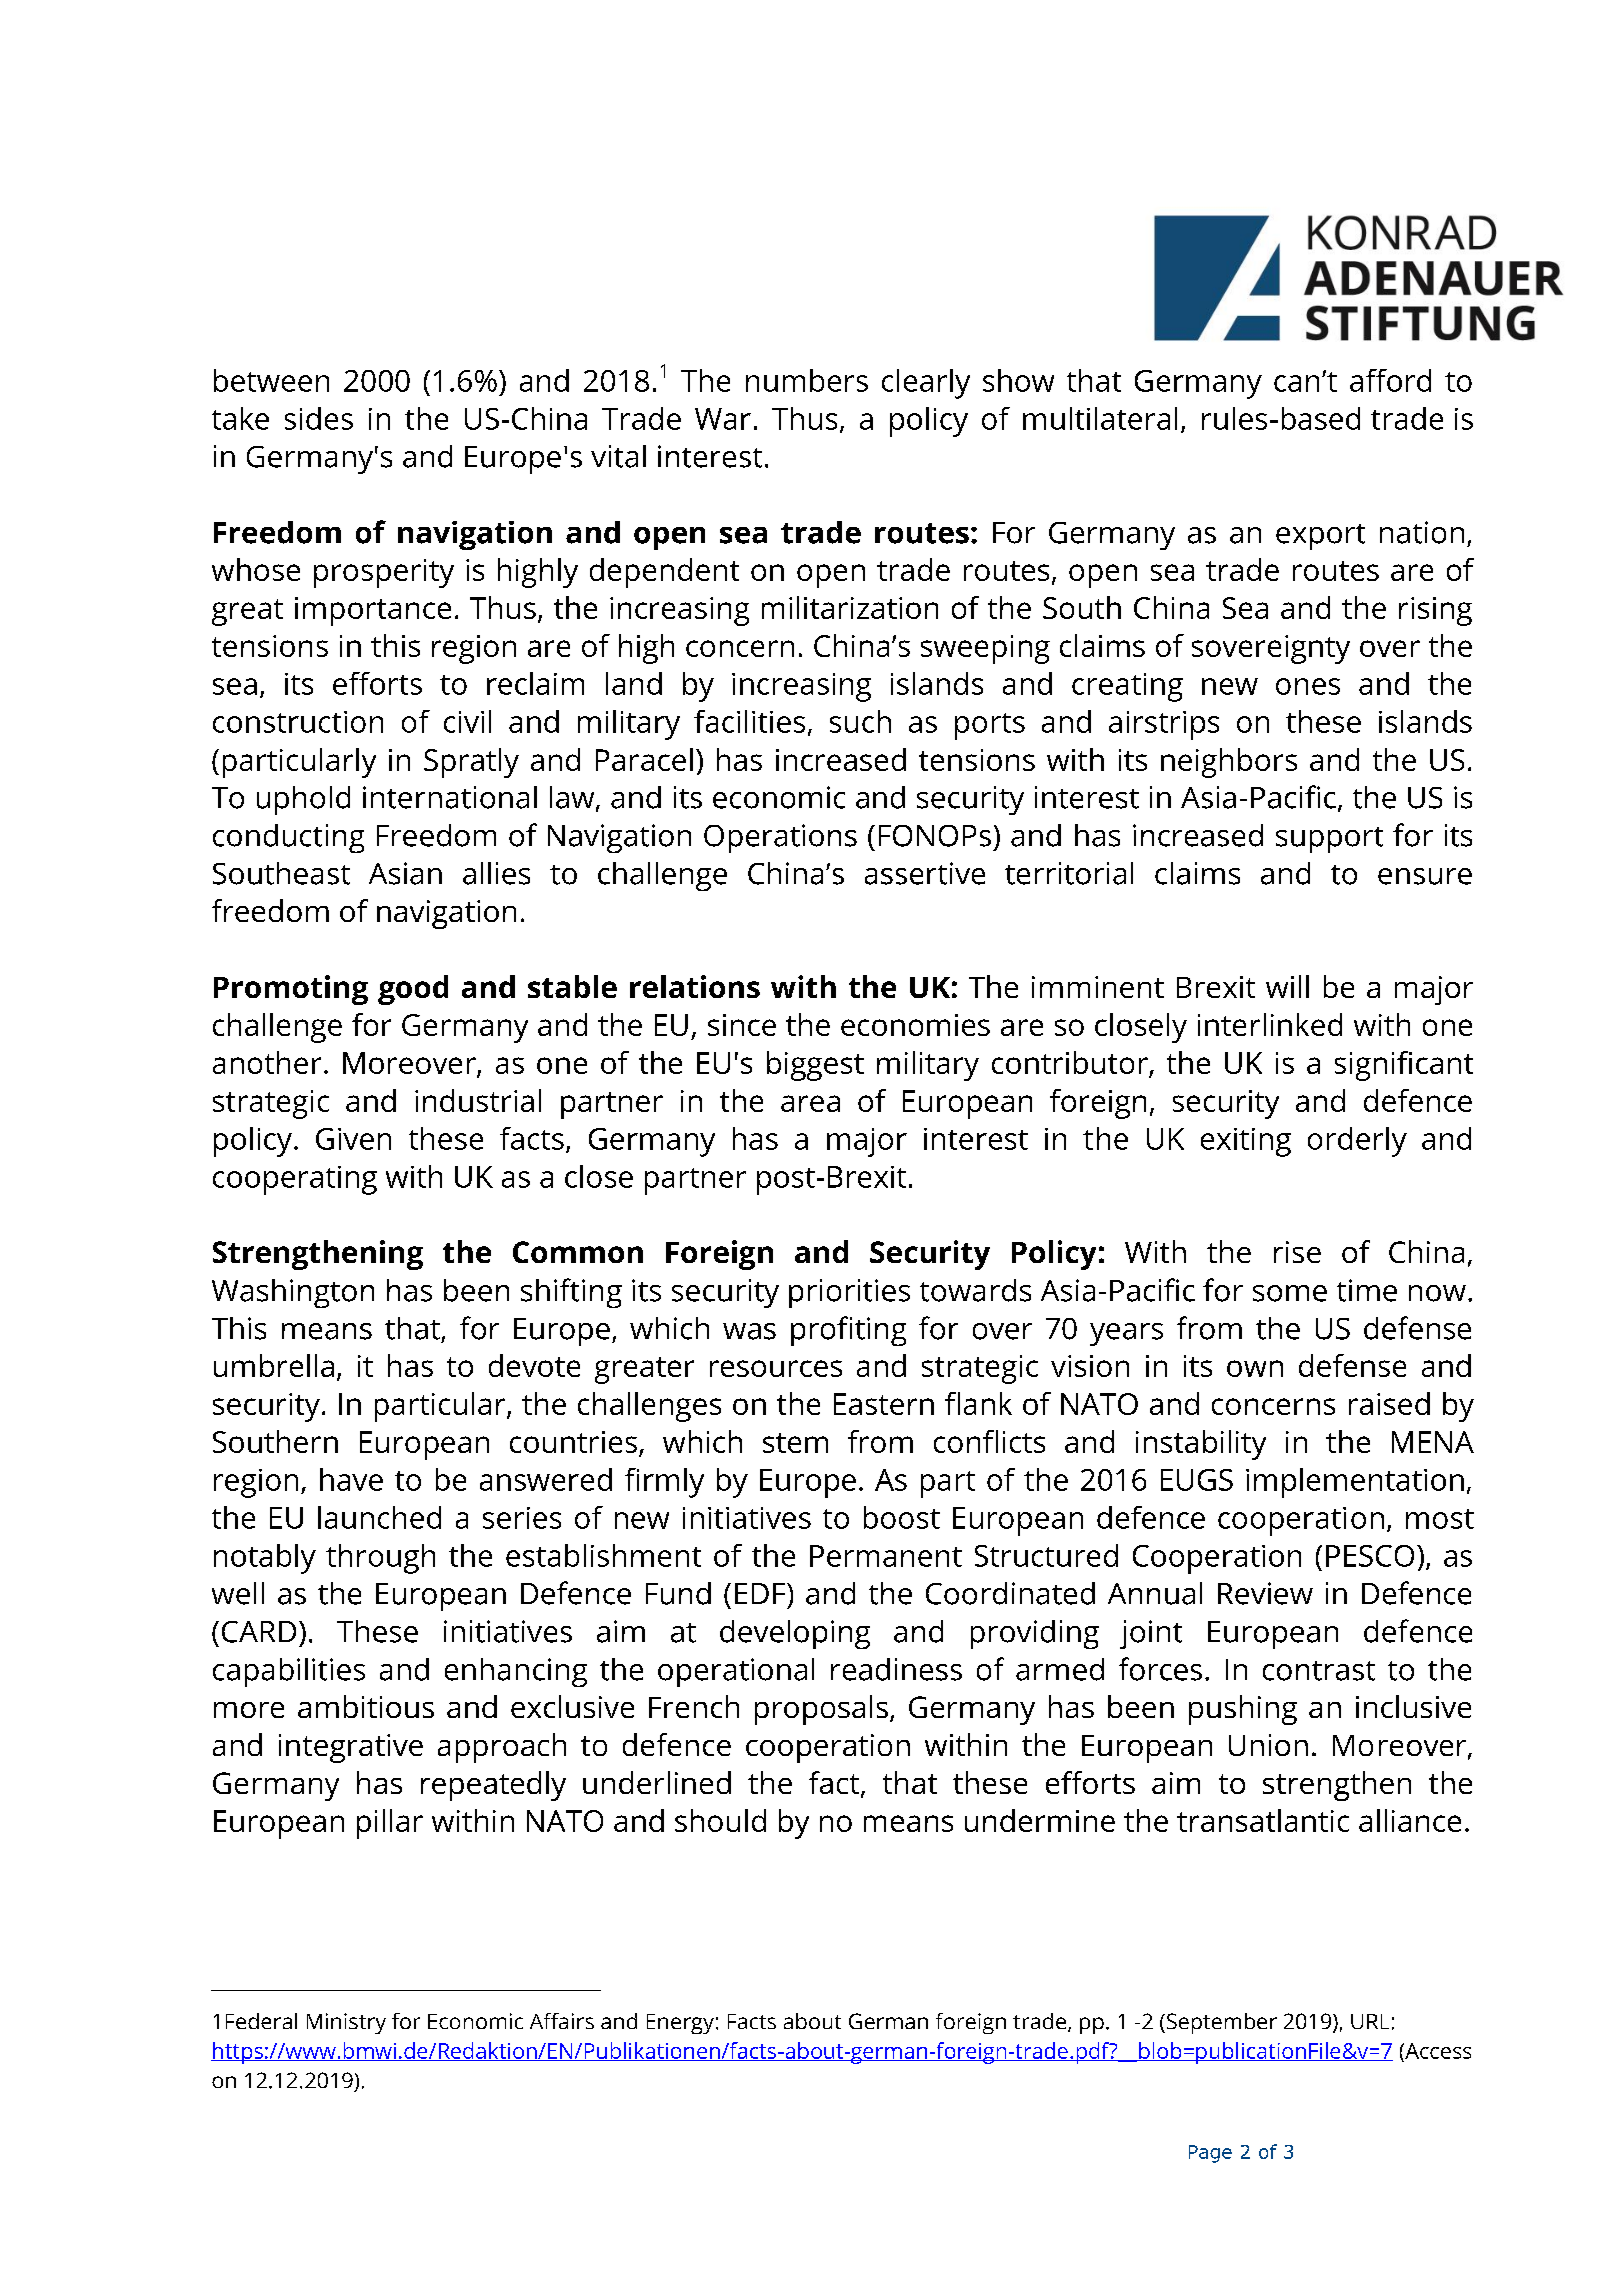 Image resolution: width=1612 pixels, height=2279 pixels. I want to click on will, so click(1287, 986).
